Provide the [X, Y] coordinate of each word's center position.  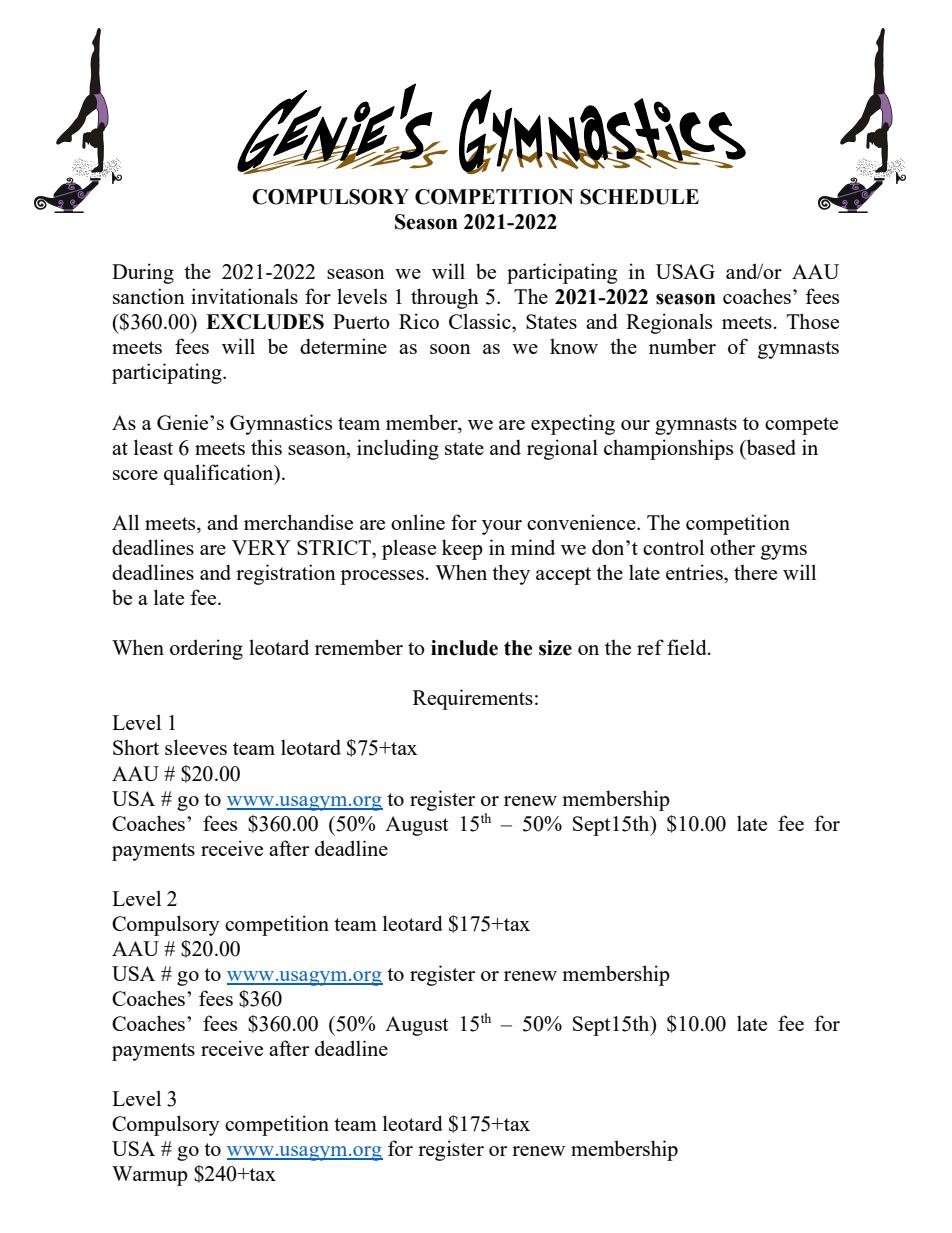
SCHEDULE [639, 197]
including [398, 449]
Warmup [150, 1176]
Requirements [473, 699]
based [770, 447]
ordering [206, 649]
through [445, 298]
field [688, 647]
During [143, 273]
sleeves [196, 747]
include [464, 648]
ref [650, 647]
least [153, 447]
